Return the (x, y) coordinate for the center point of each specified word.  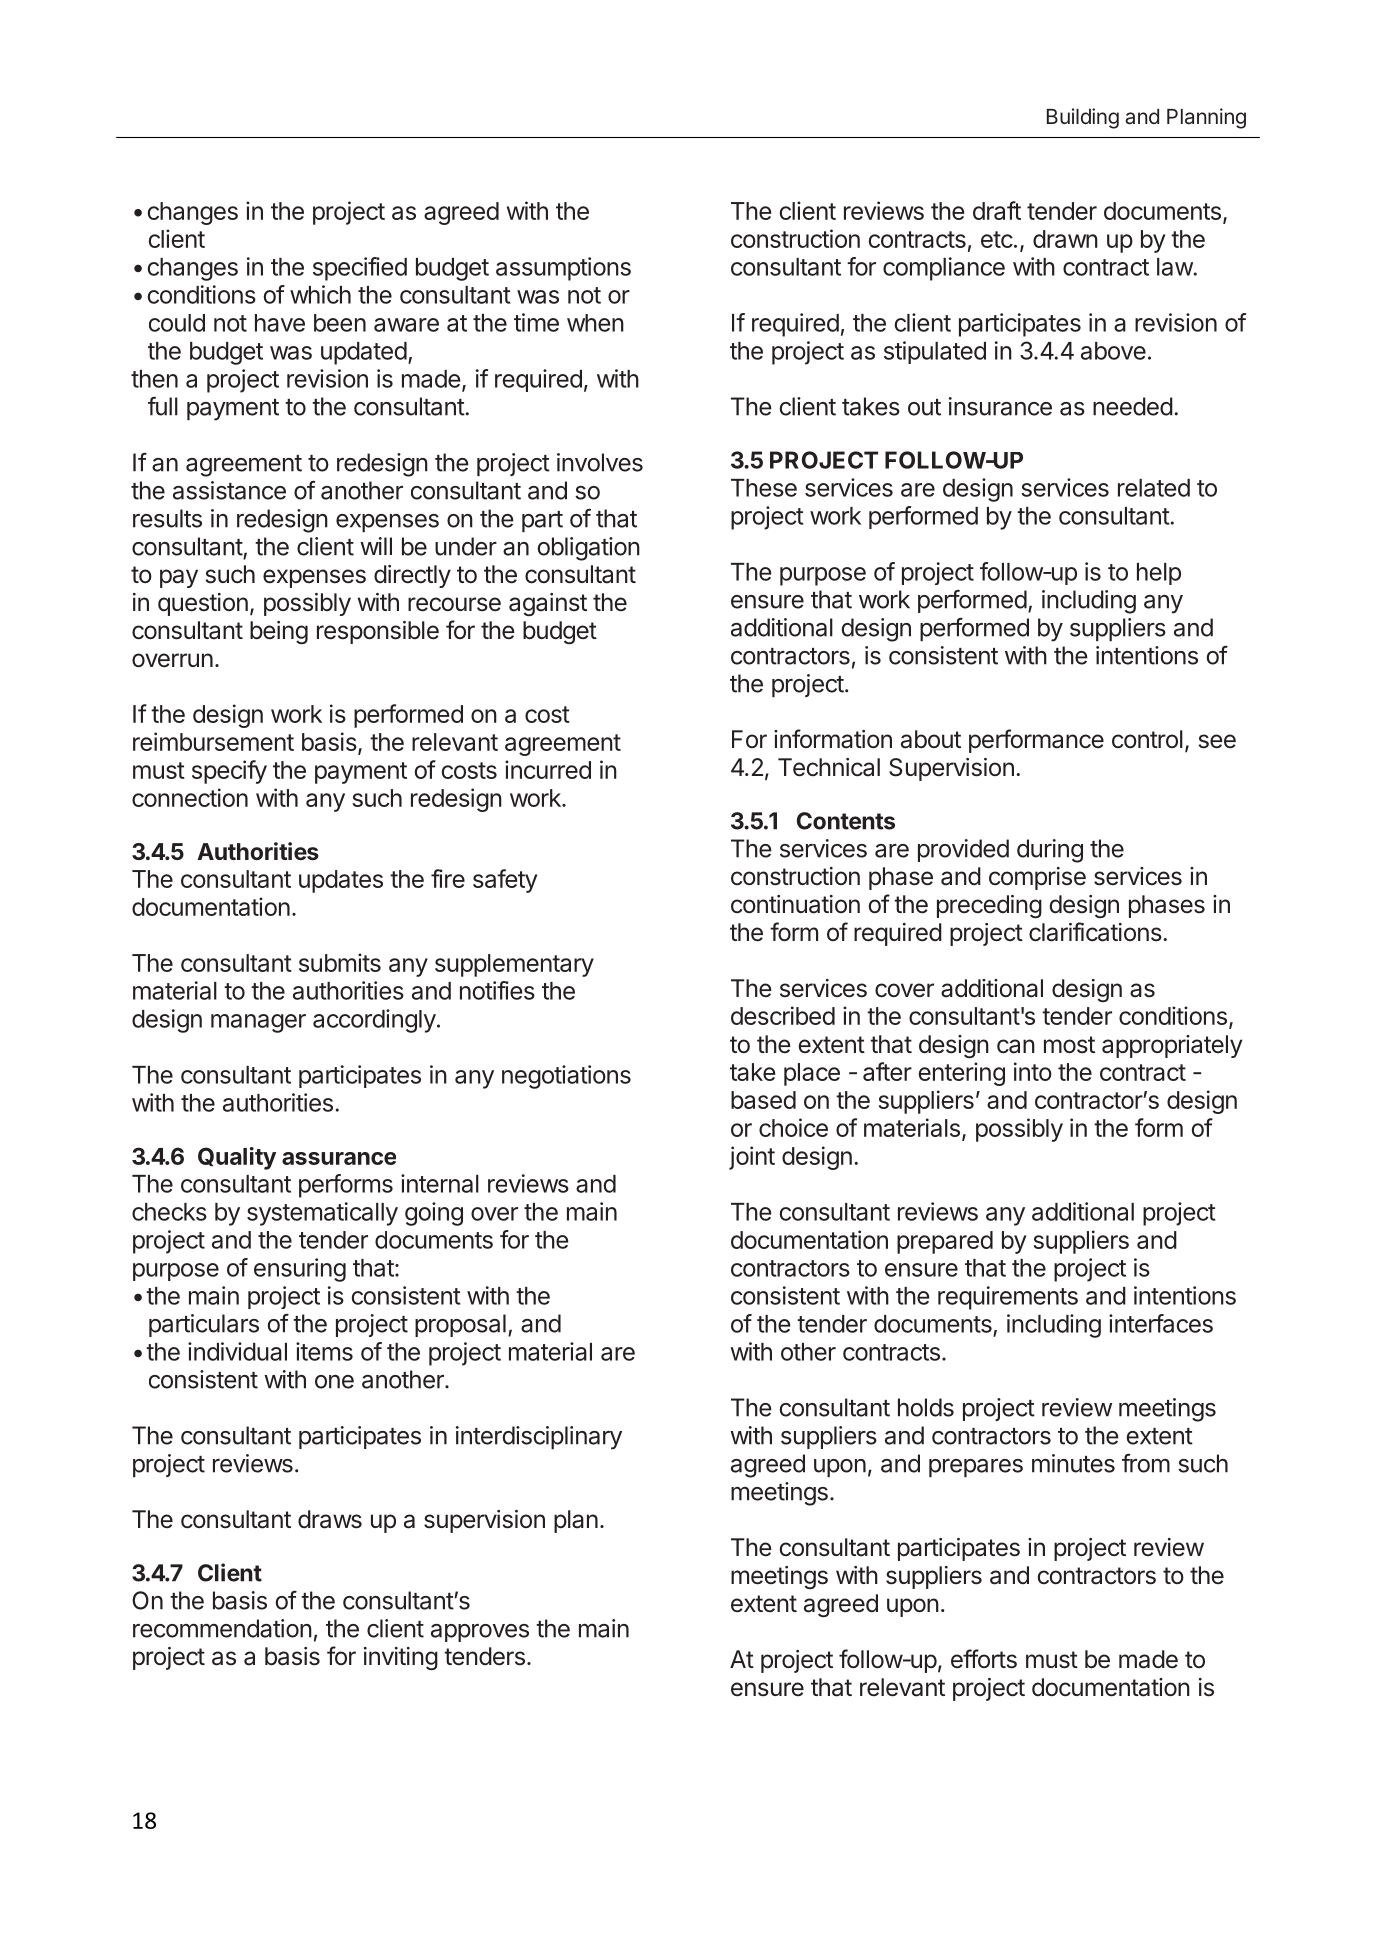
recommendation (222, 1628)
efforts (984, 1659)
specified (360, 269)
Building (1083, 118)
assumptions (563, 269)
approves (480, 1633)
